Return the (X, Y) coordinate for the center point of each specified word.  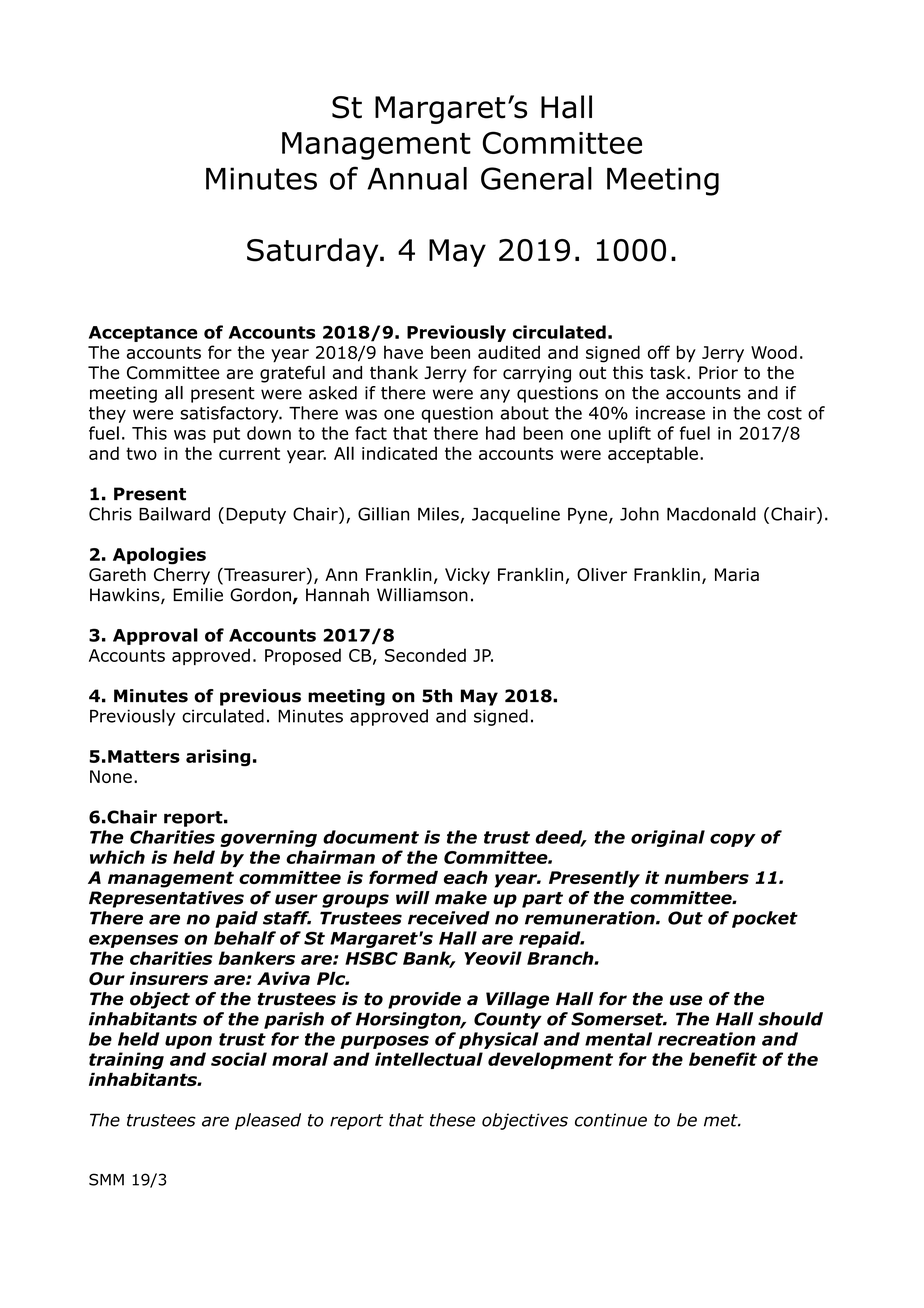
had (500, 433)
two (141, 453)
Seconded (425, 655)
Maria (737, 574)
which (117, 857)
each (466, 877)
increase (670, 413)
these (452, 1120)
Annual (417, 178)
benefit (723, 1059)
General (536, 178)
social (239, 1059)
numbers (707, 877)
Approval (155, 636)
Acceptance (143, 334)
